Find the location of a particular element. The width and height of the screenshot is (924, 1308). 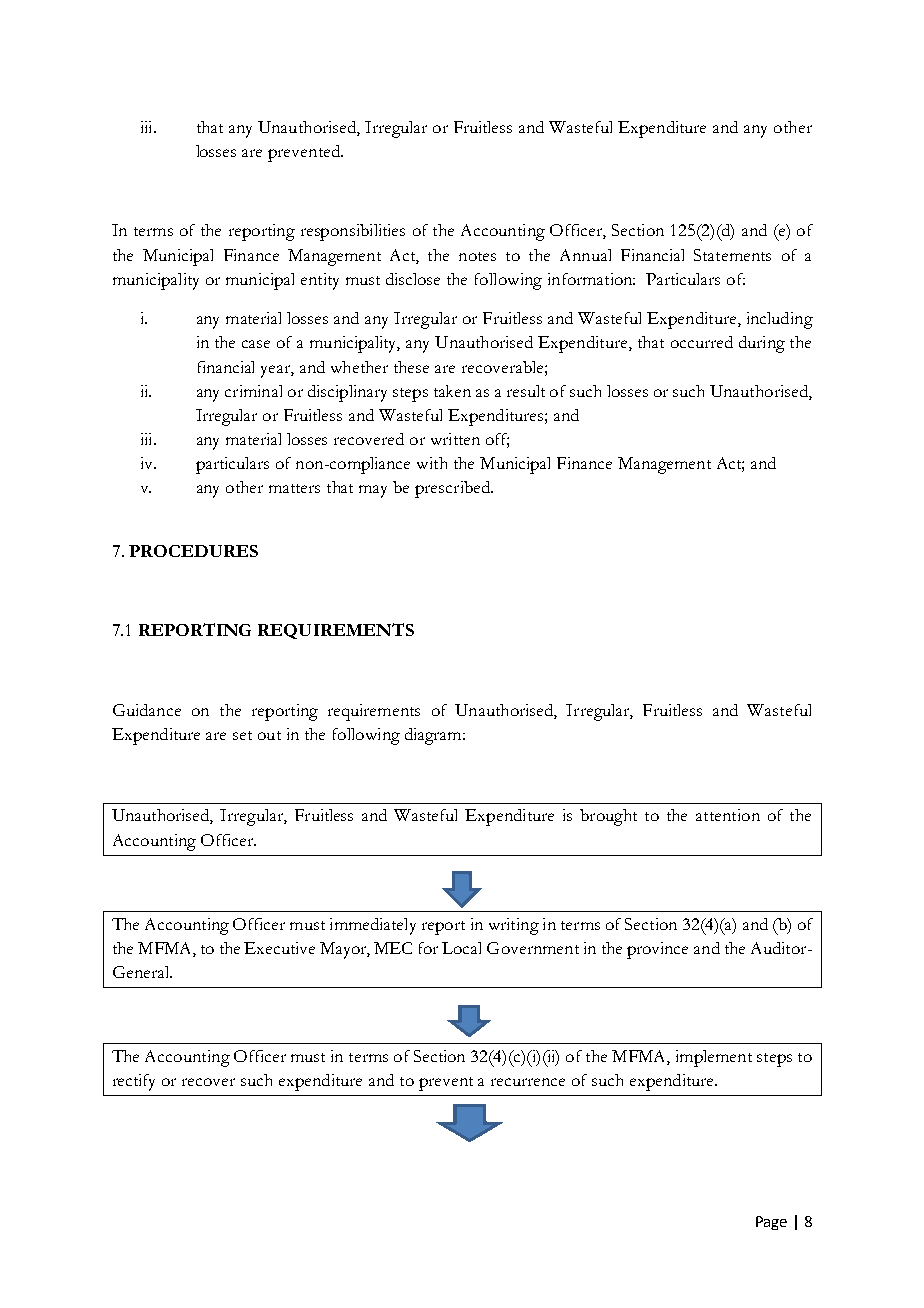

criminal is located at coordinates (253, 391).
